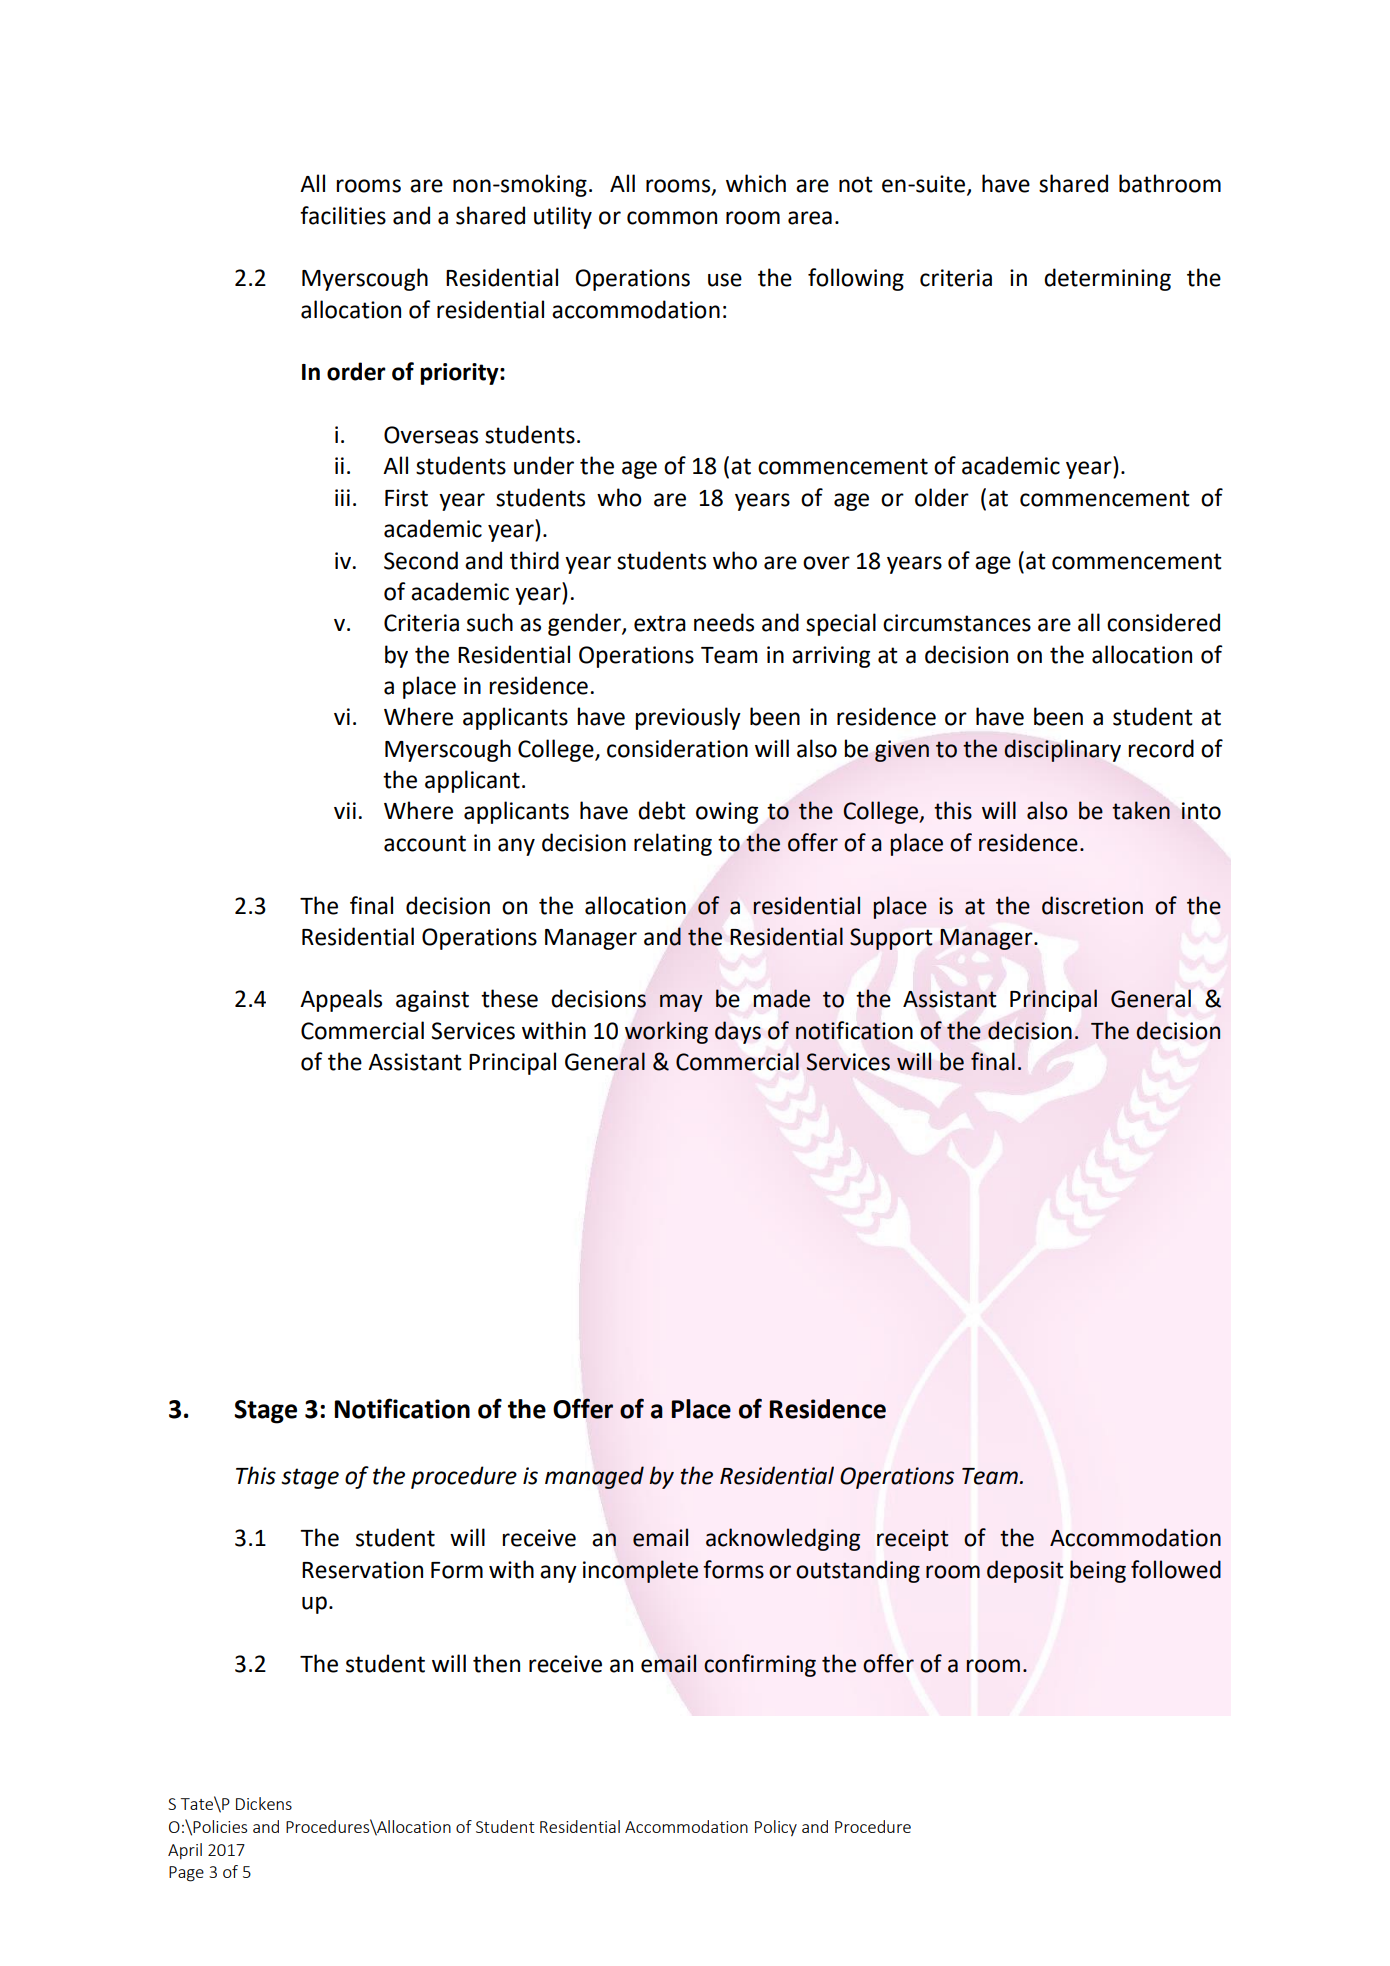 Image resolution: width=1390 pixels, height=1966 pixels. What do you see at coordinates (1098, 1571) in the image?
I see `being` at bounding box center [1098, 1571].
